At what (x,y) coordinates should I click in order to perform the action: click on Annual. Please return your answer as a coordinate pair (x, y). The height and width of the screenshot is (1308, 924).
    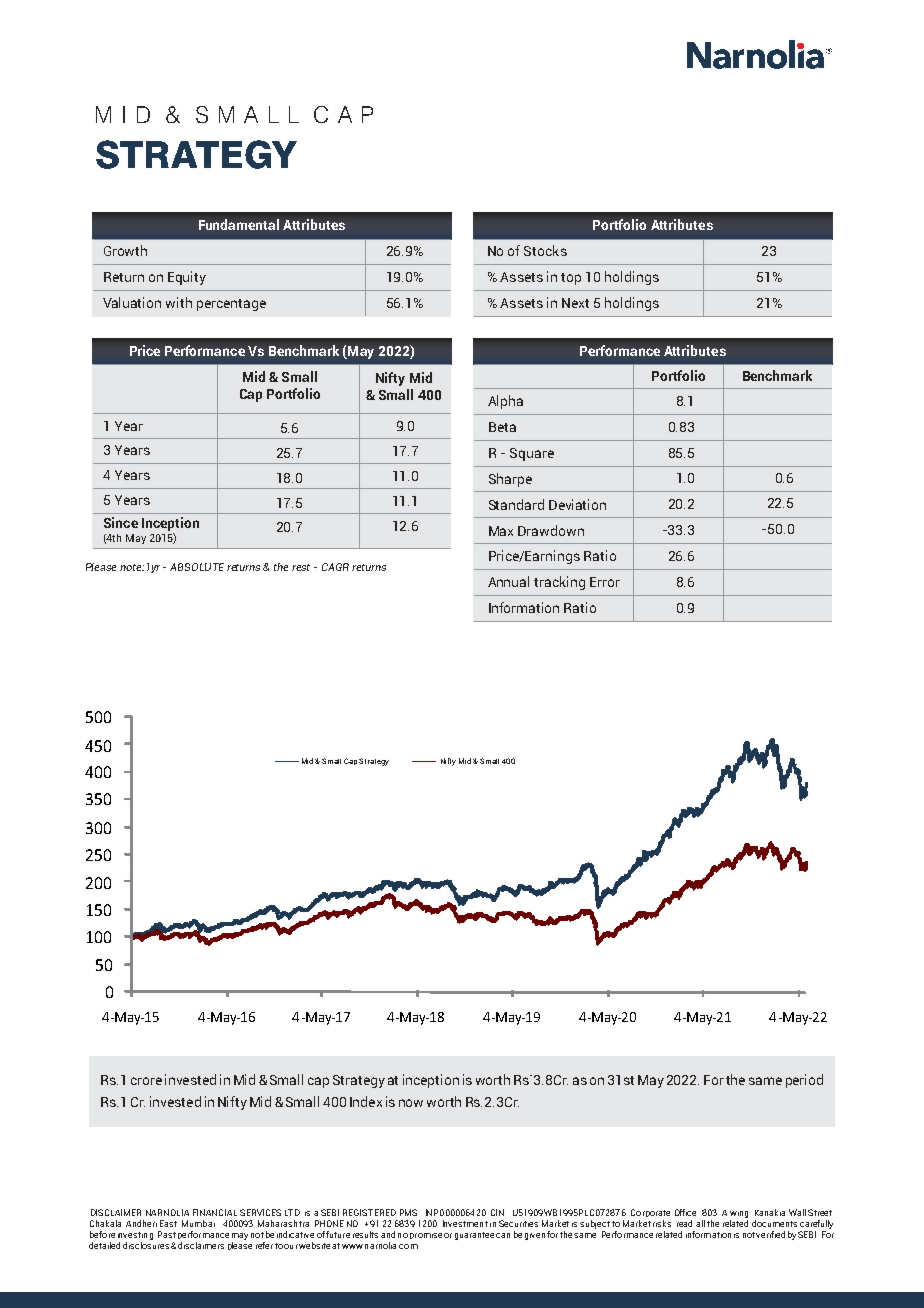
    Looking at the image, I should click on (508, 581).
